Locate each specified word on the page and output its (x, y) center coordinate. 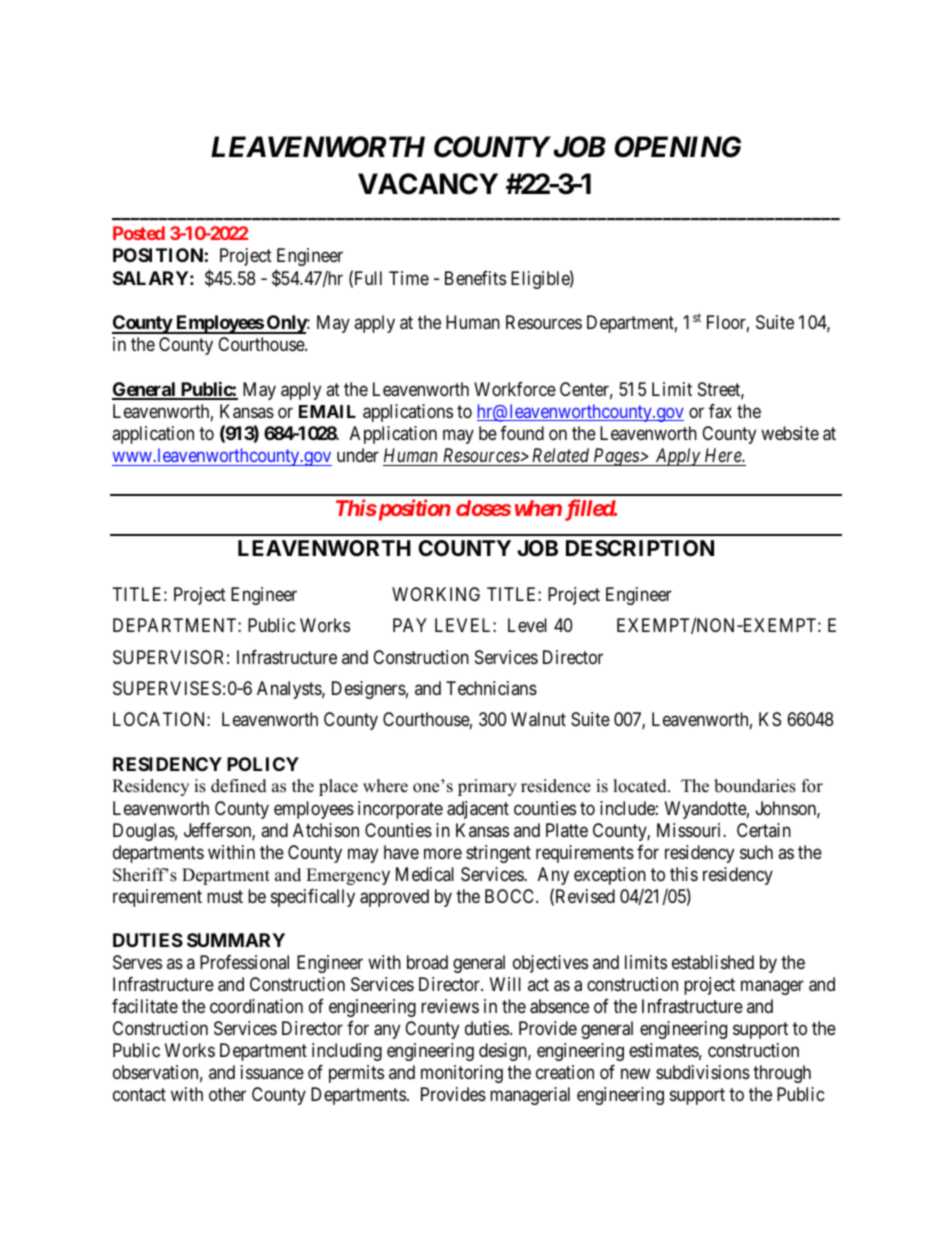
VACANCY (428, 184)
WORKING (436, 594)
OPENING (678, 147)
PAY (410, 625)
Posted (139, 233)
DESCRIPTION (640, 548)
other (227, 1094)
